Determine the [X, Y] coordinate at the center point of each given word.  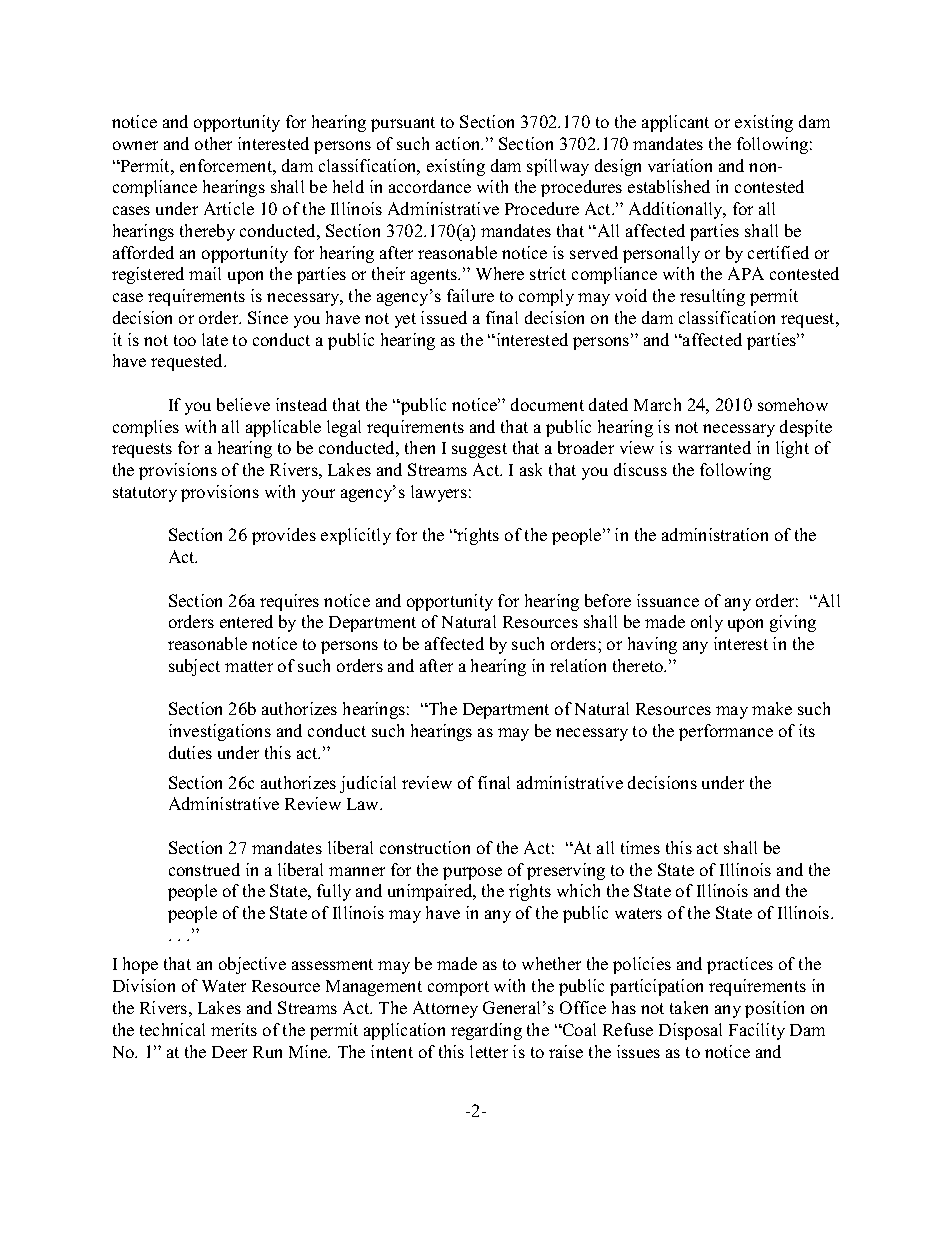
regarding [486, 1031]
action [459, 143]
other [213, 143]
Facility [757, 1031]
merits [234, 1029]
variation [680, 165]
